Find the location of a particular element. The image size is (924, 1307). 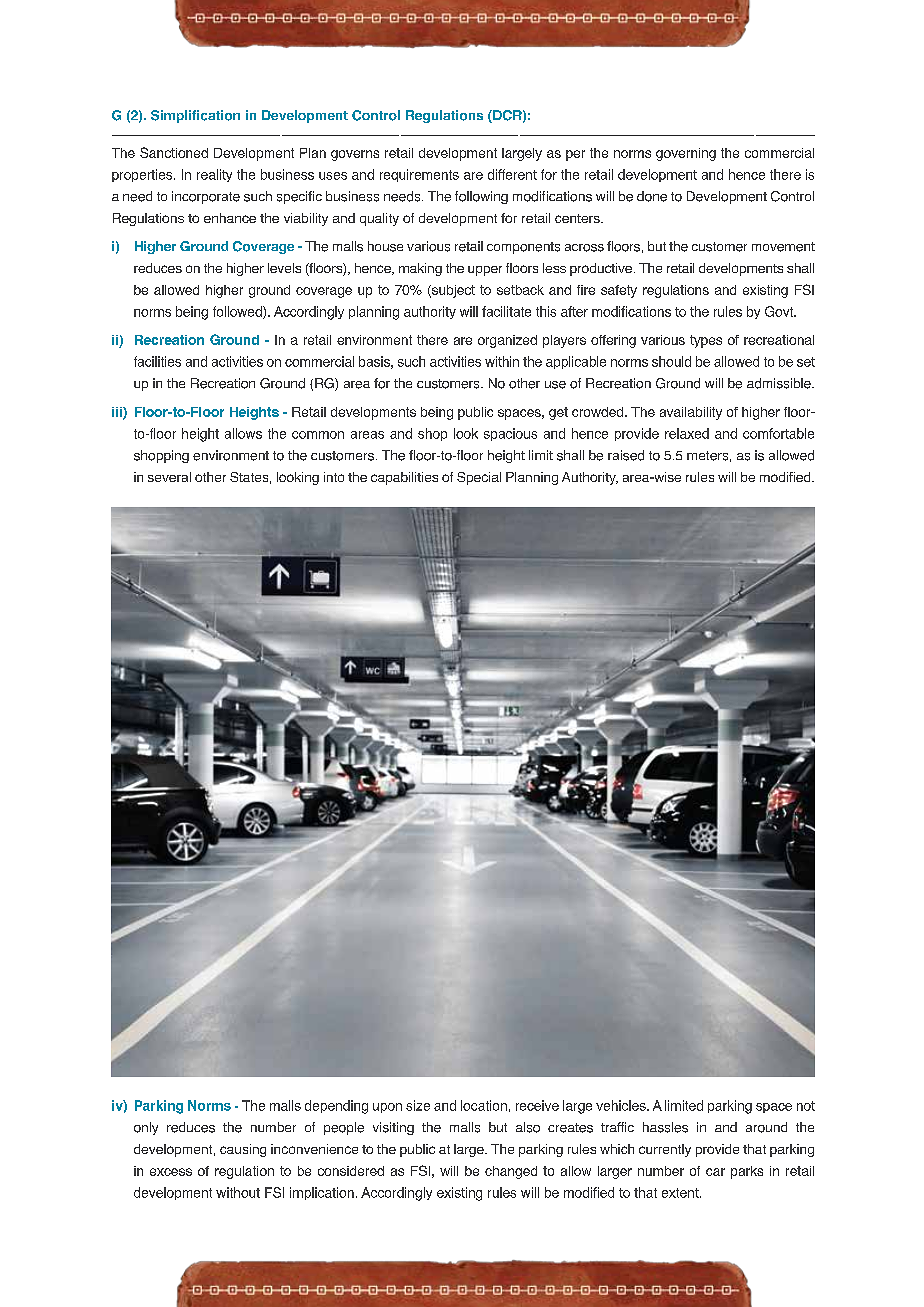

requirements is located at coordinates (419, 175).
